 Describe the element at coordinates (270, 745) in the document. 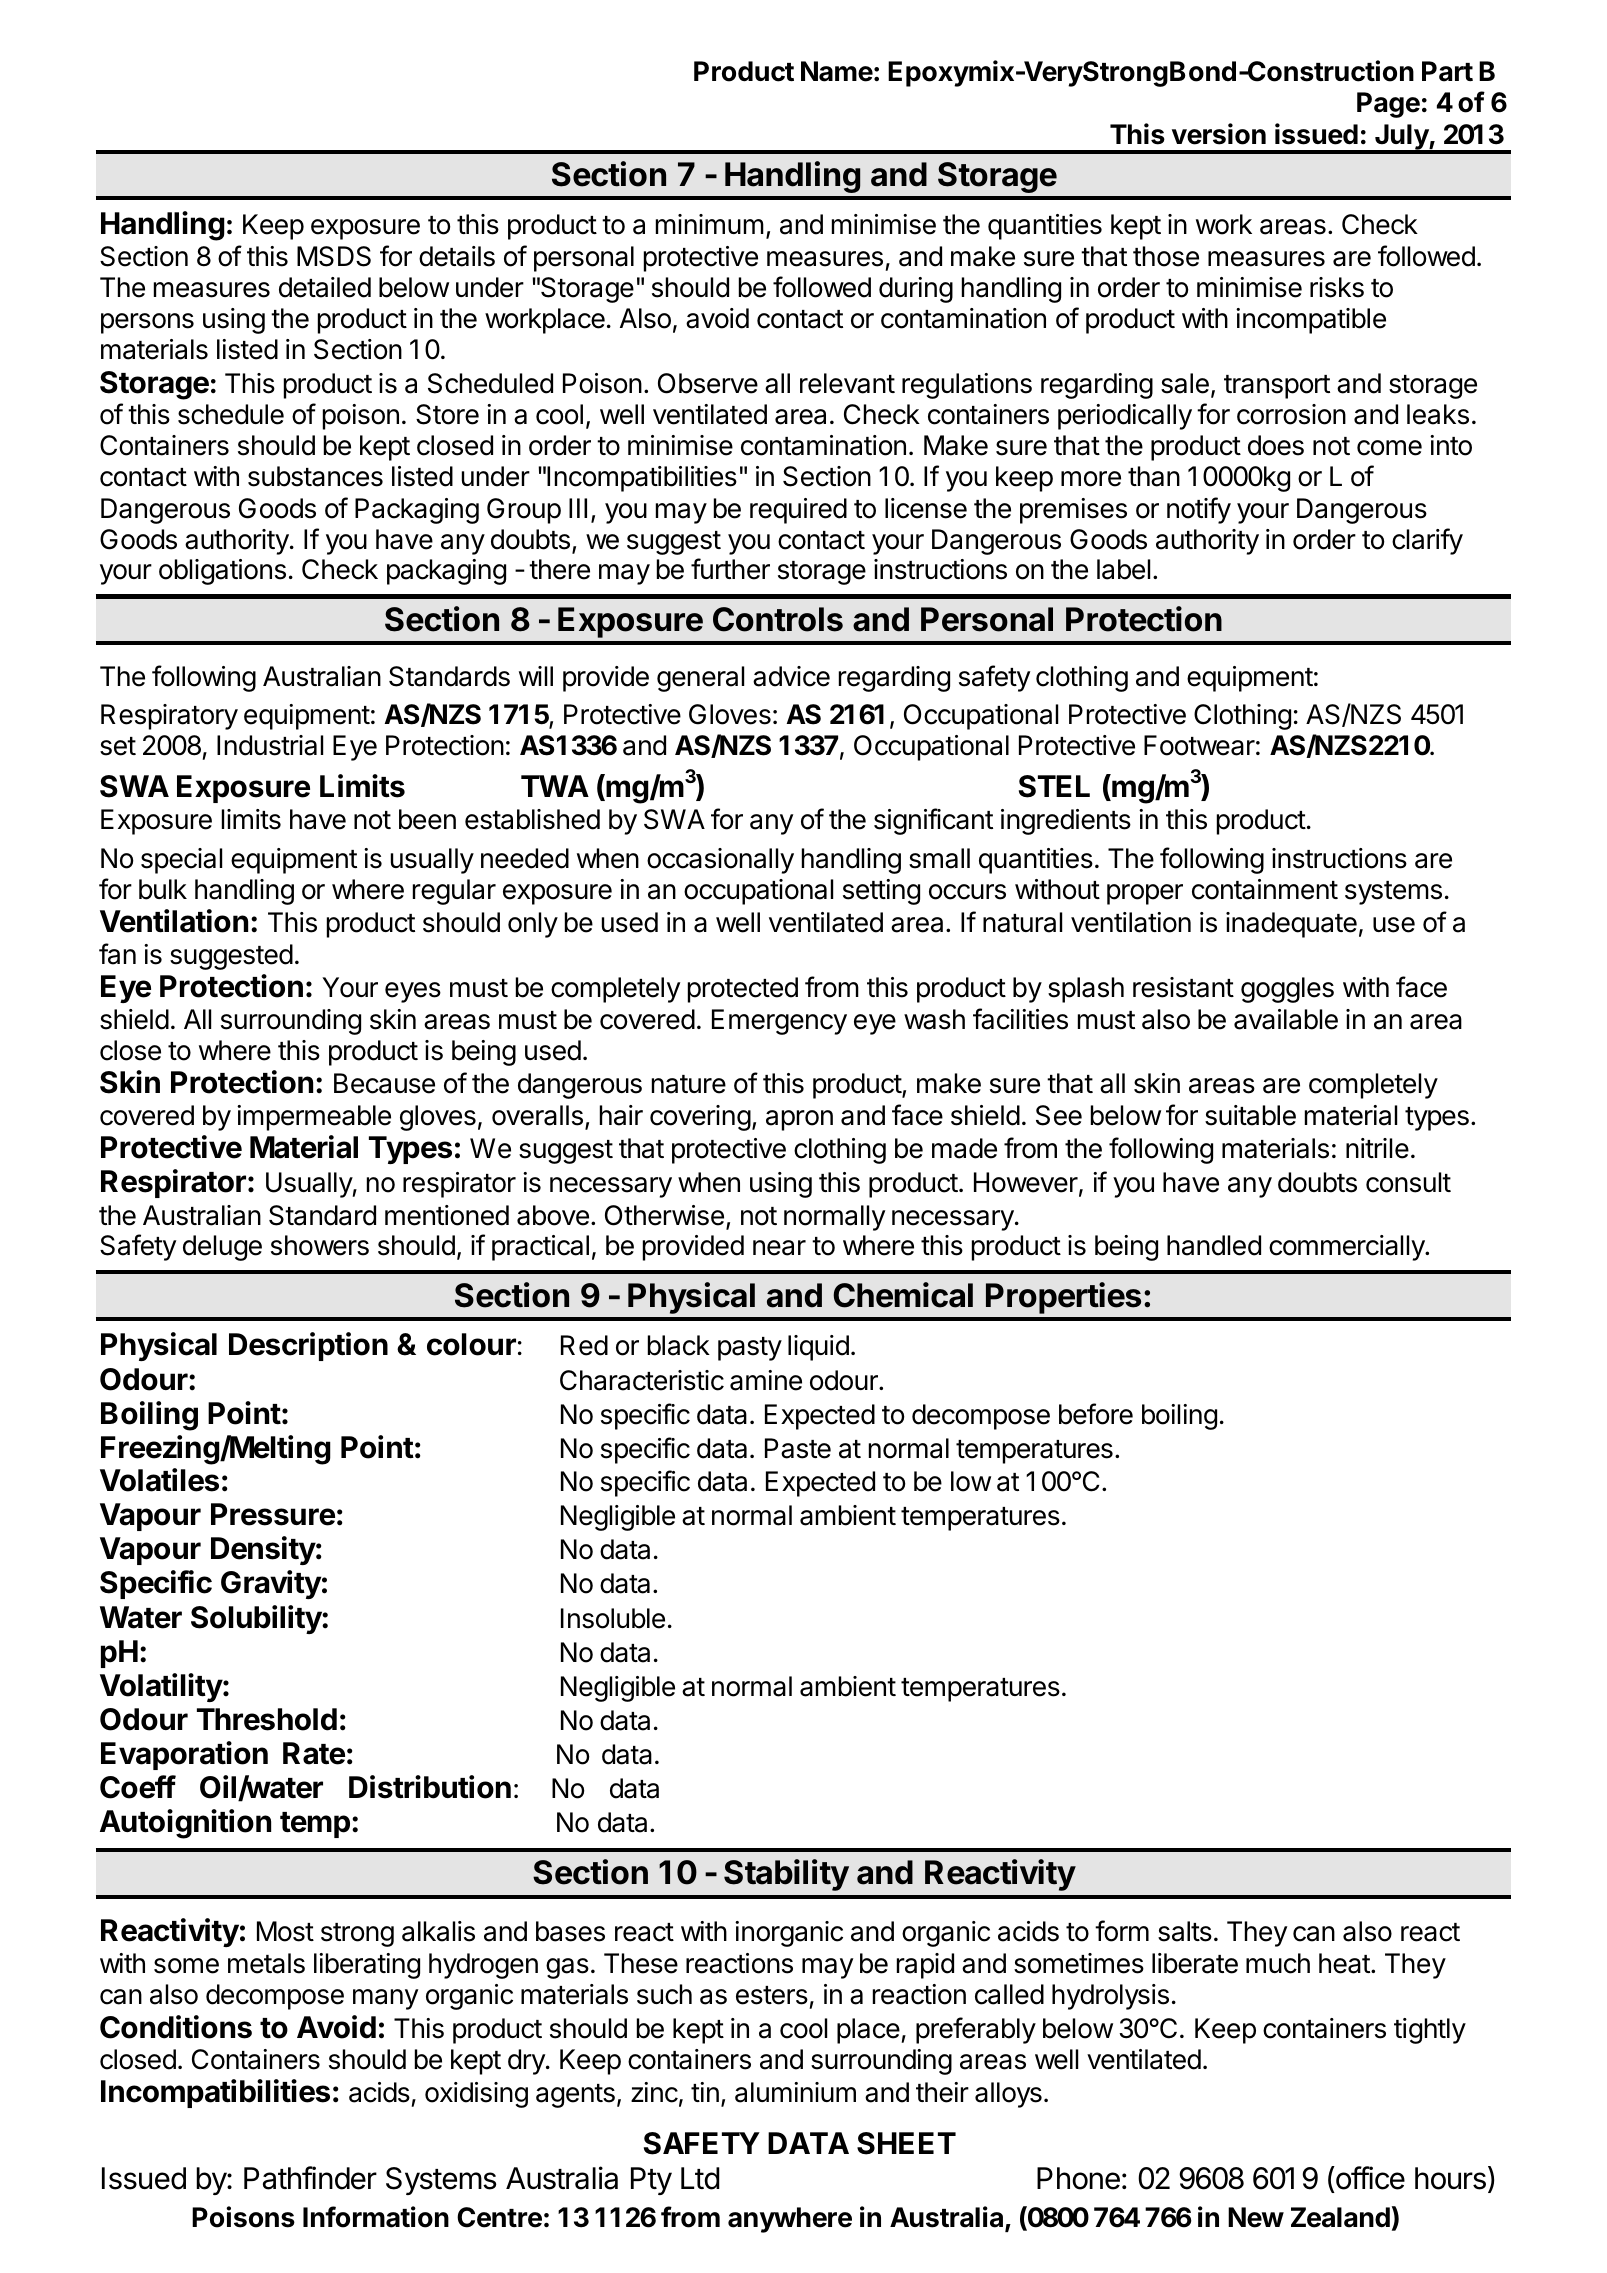

I see `Industrial` at that location.
